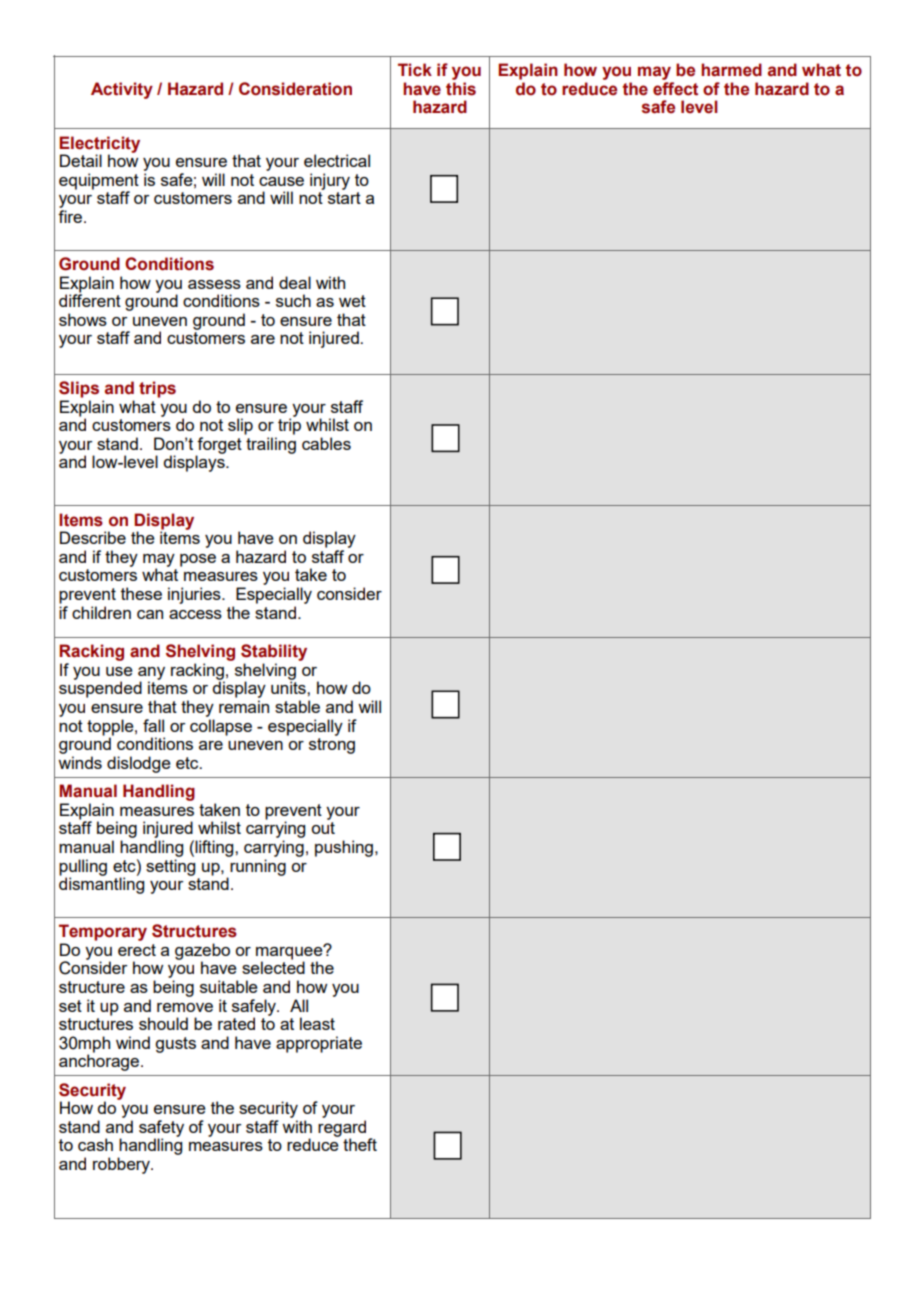 This screenshot has width=924, height=1308. I want to click on regard, so click(342, 1129).
